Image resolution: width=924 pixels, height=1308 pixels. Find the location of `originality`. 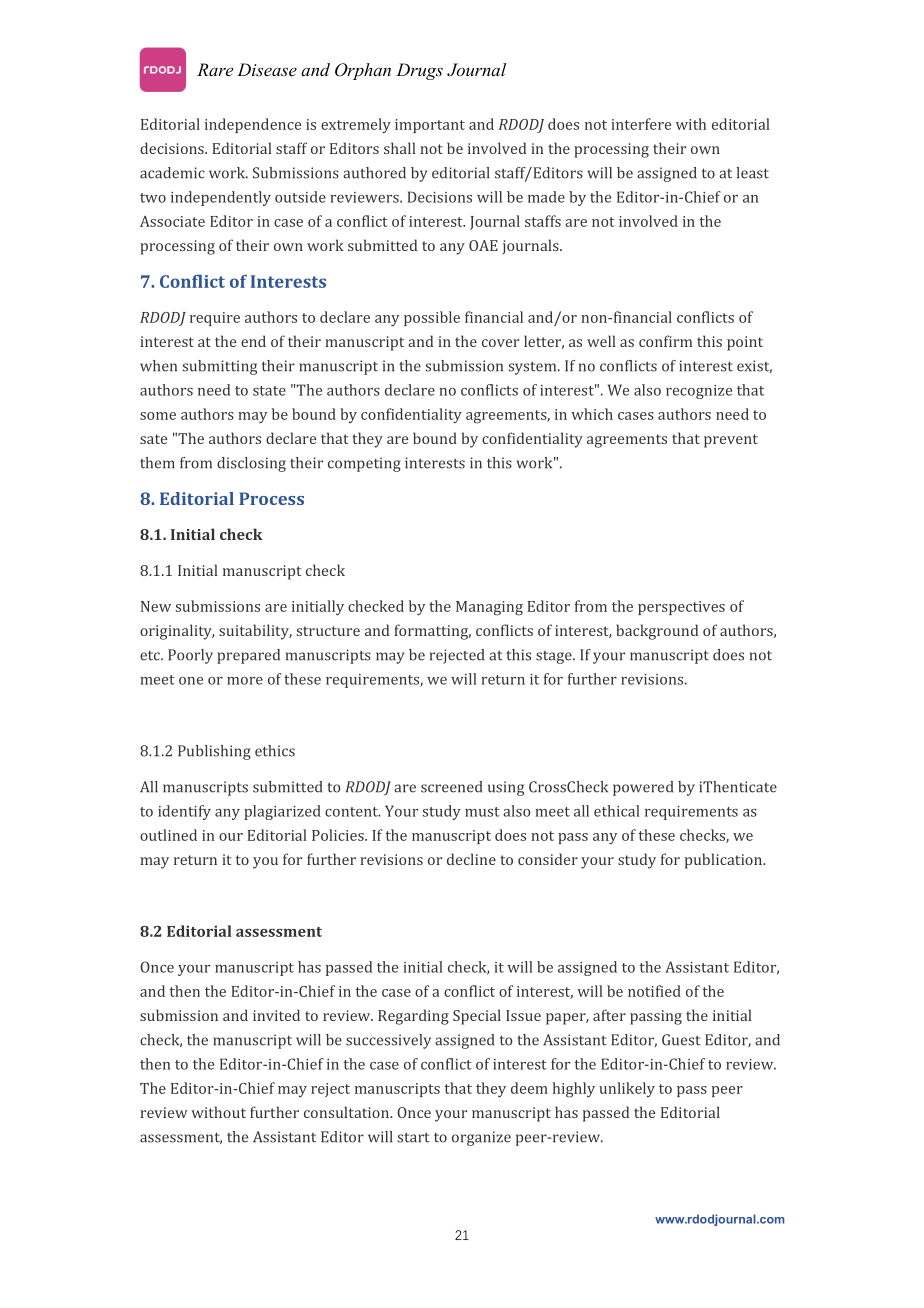

originality is located at coordinates (177, 632).
